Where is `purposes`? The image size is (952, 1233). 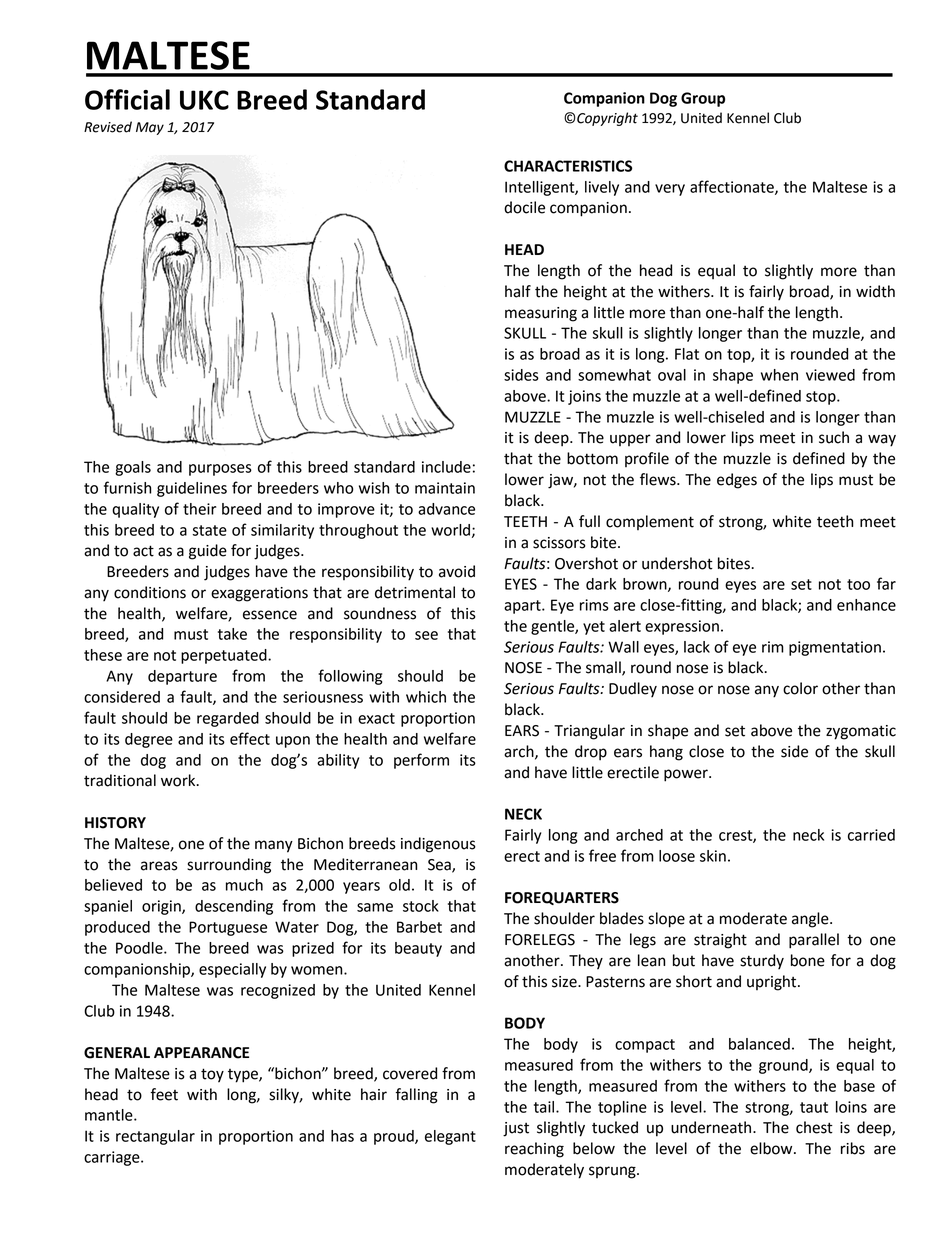 purposes is located at coordinates (220, 470).
